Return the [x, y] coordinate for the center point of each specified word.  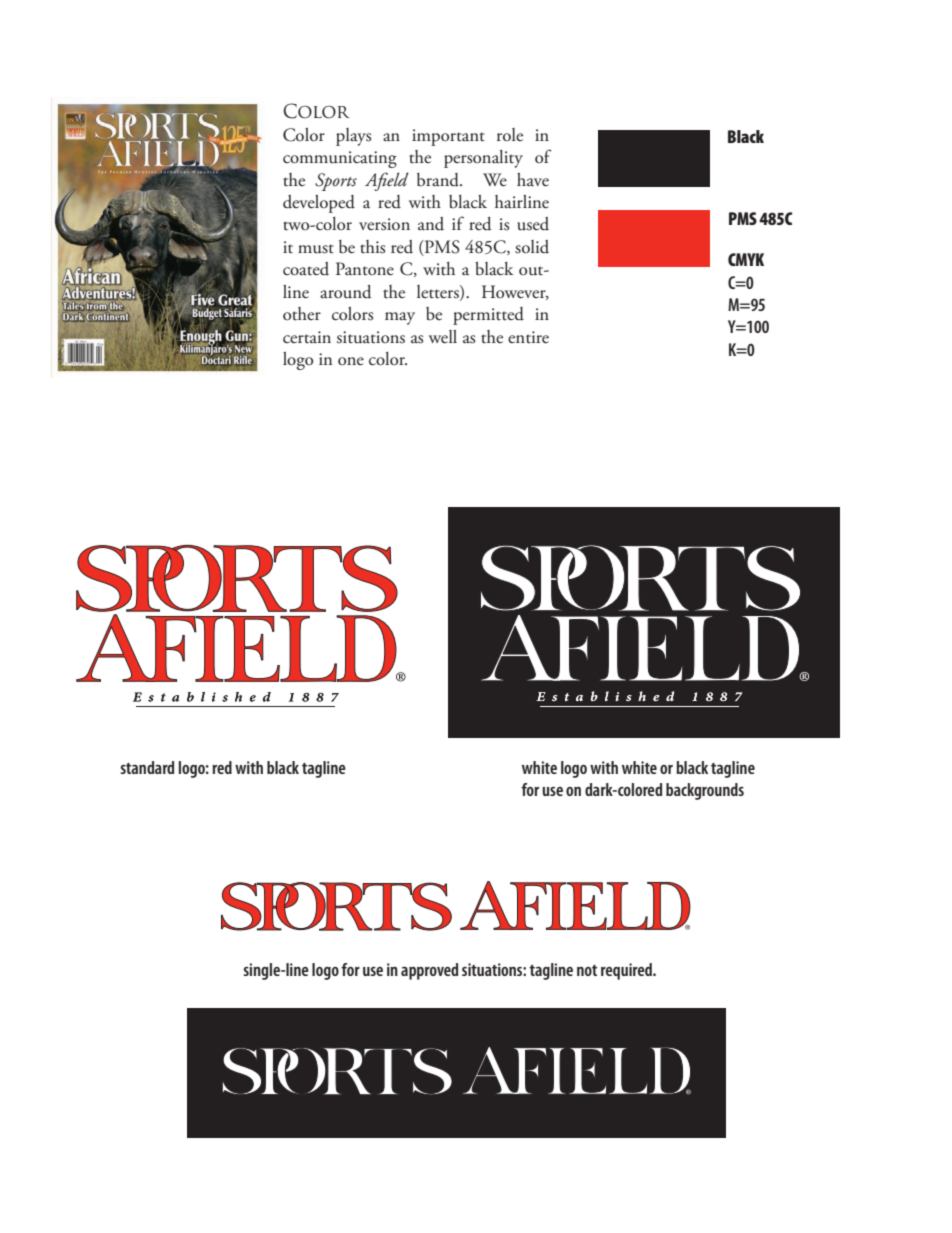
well [443, 337]
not [587, 970]
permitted [488, 316]
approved [429, 971]
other [302, 314]
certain [307, 337]
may [400, 318]
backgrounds [705, 791]
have [533, 180]
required [627, 971]
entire [528, 337]
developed [319, 204]
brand [439, 180]
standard [147, 767]
